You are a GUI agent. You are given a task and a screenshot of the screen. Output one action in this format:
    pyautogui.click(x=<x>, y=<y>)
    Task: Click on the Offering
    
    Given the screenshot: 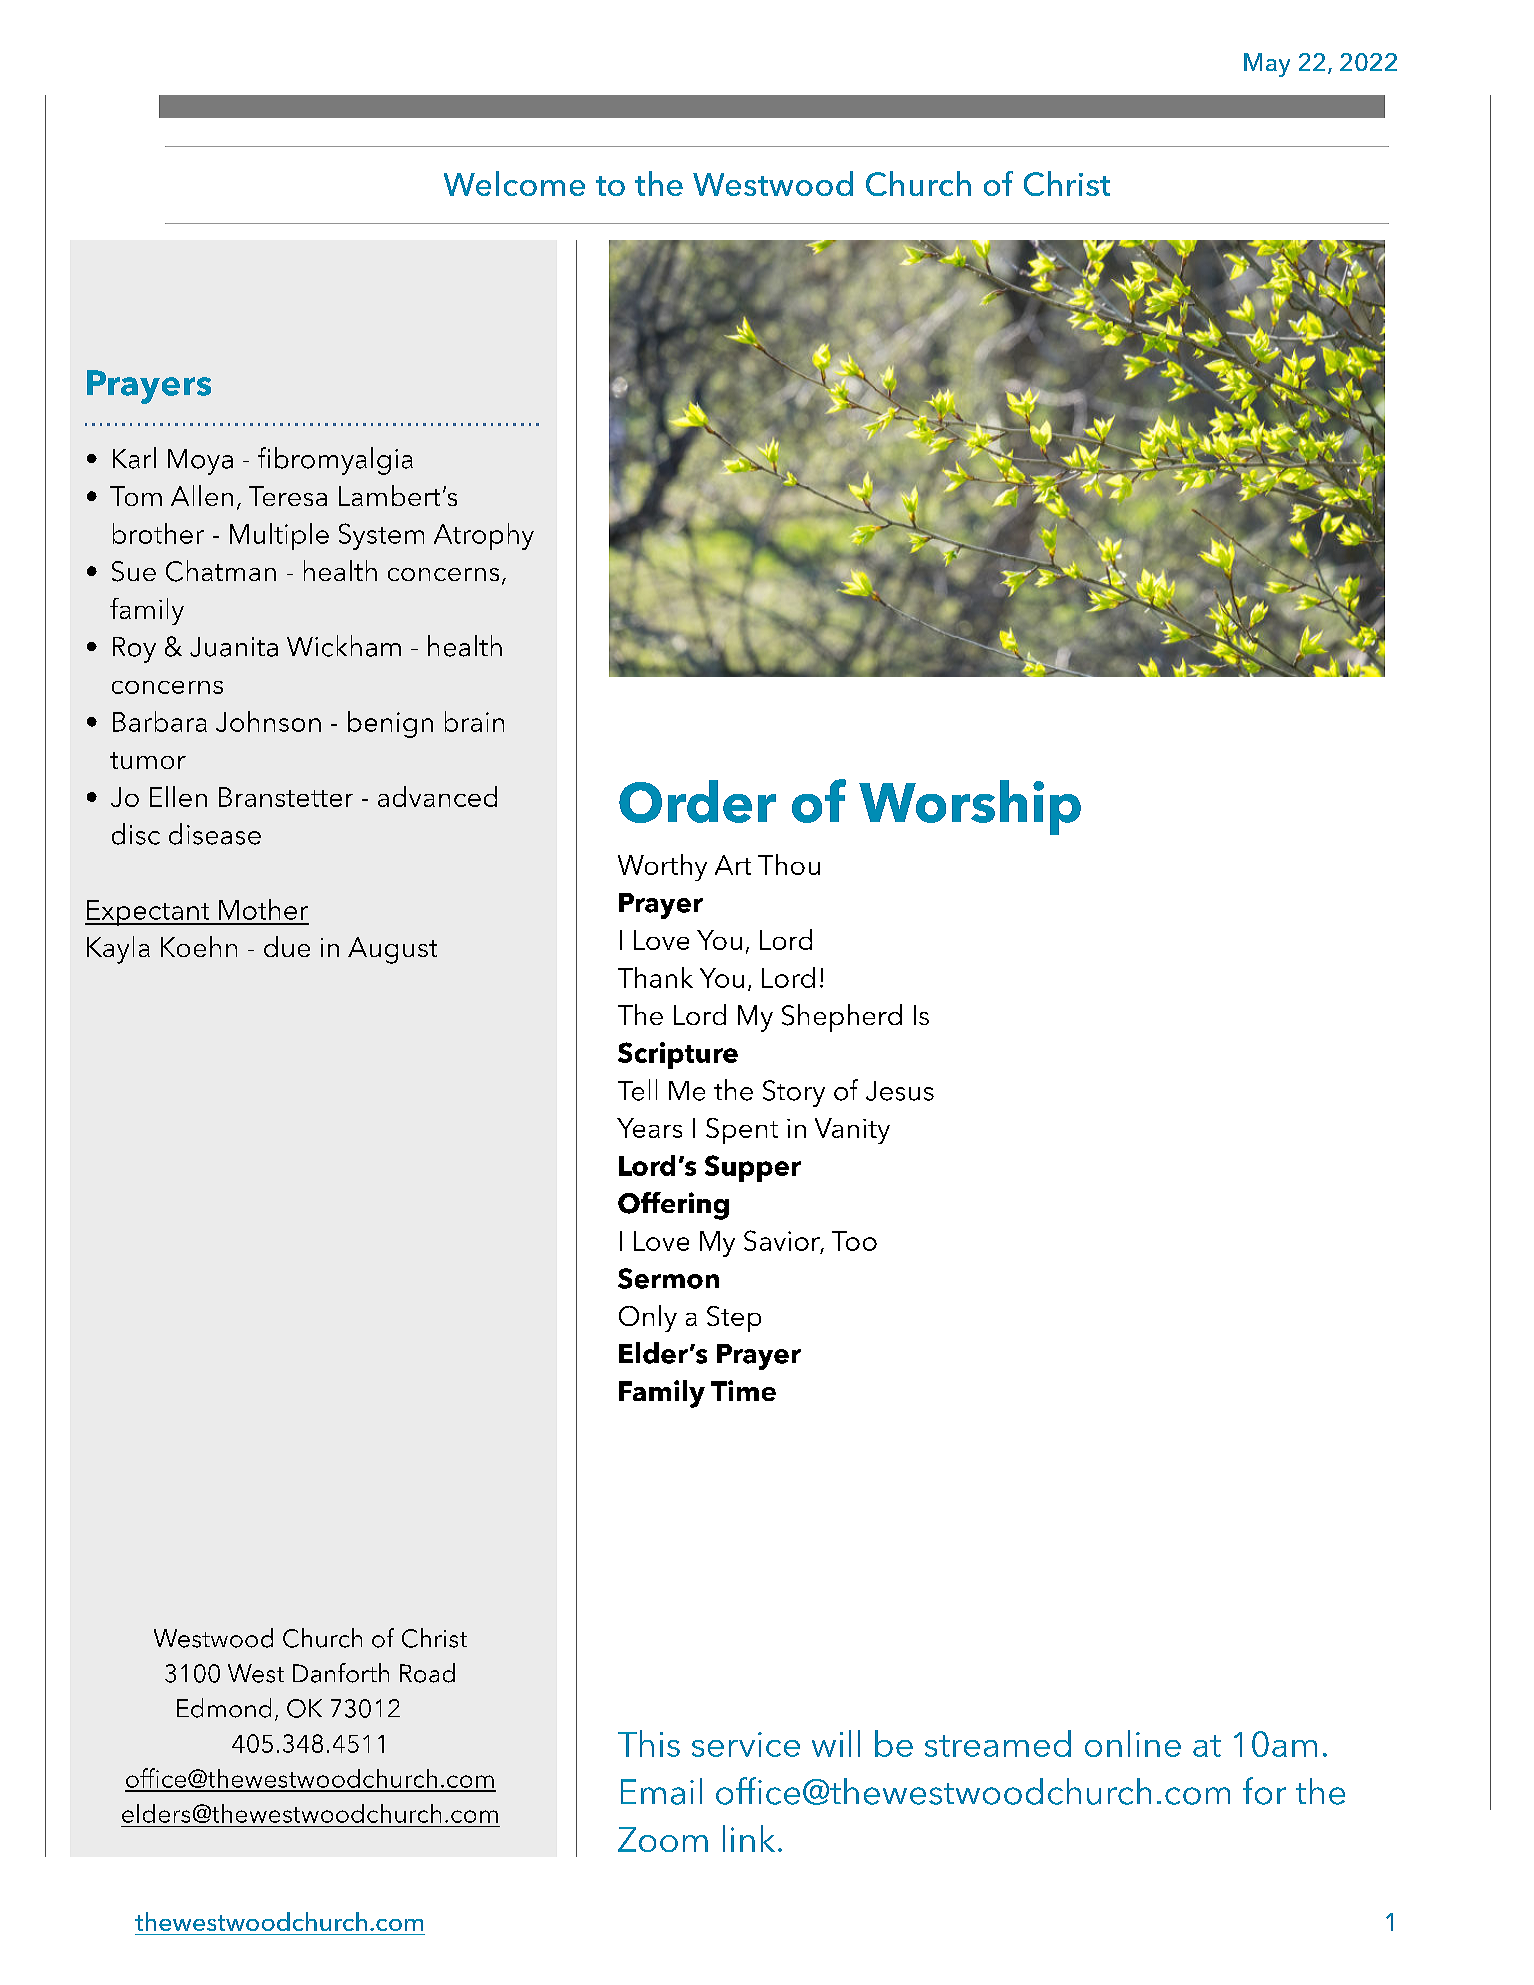 What is the action you would take?
    pyautogui.click(x=673, y=1206)
